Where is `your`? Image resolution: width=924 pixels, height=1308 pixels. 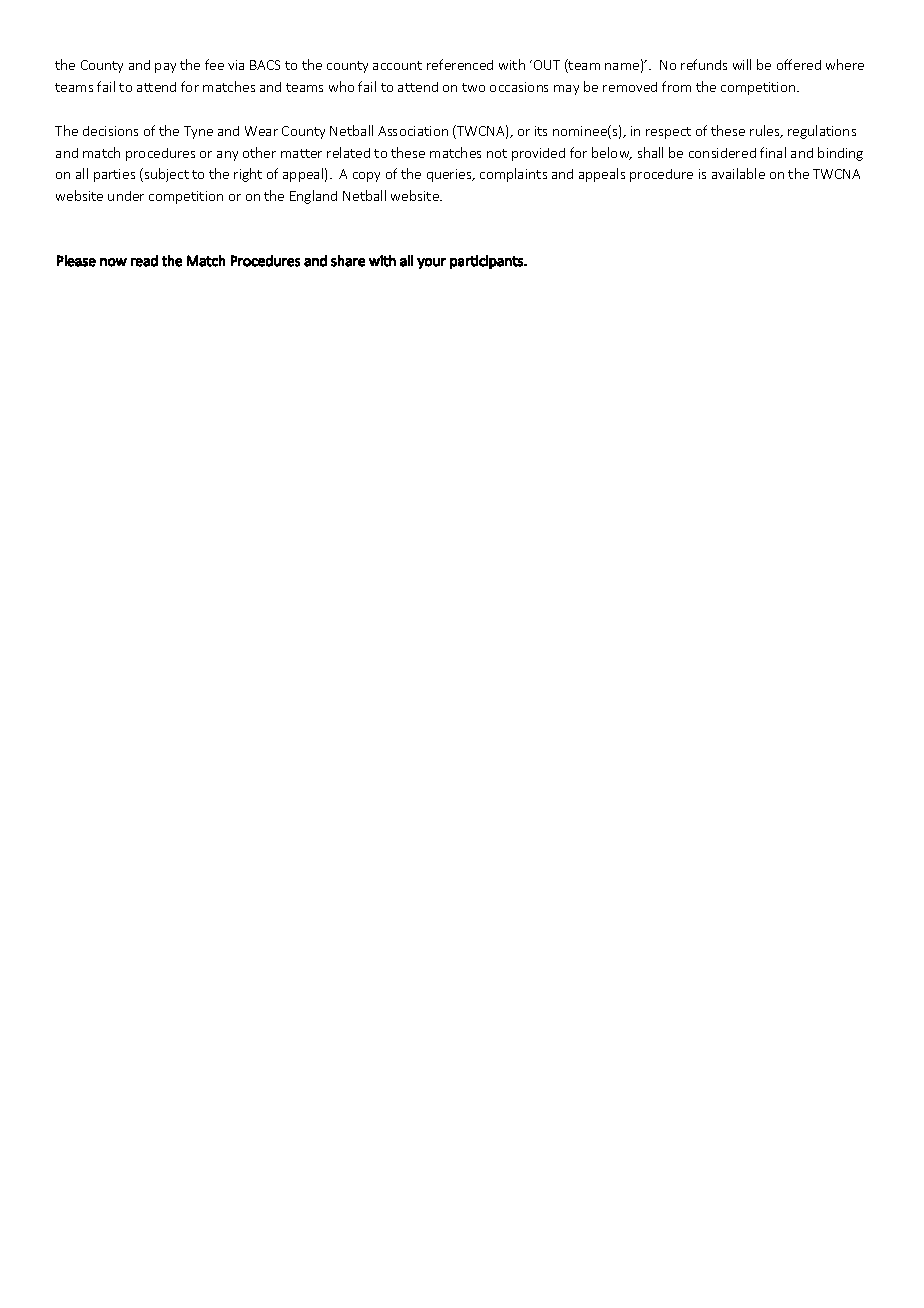
your is located at coordinates (431, 263).
